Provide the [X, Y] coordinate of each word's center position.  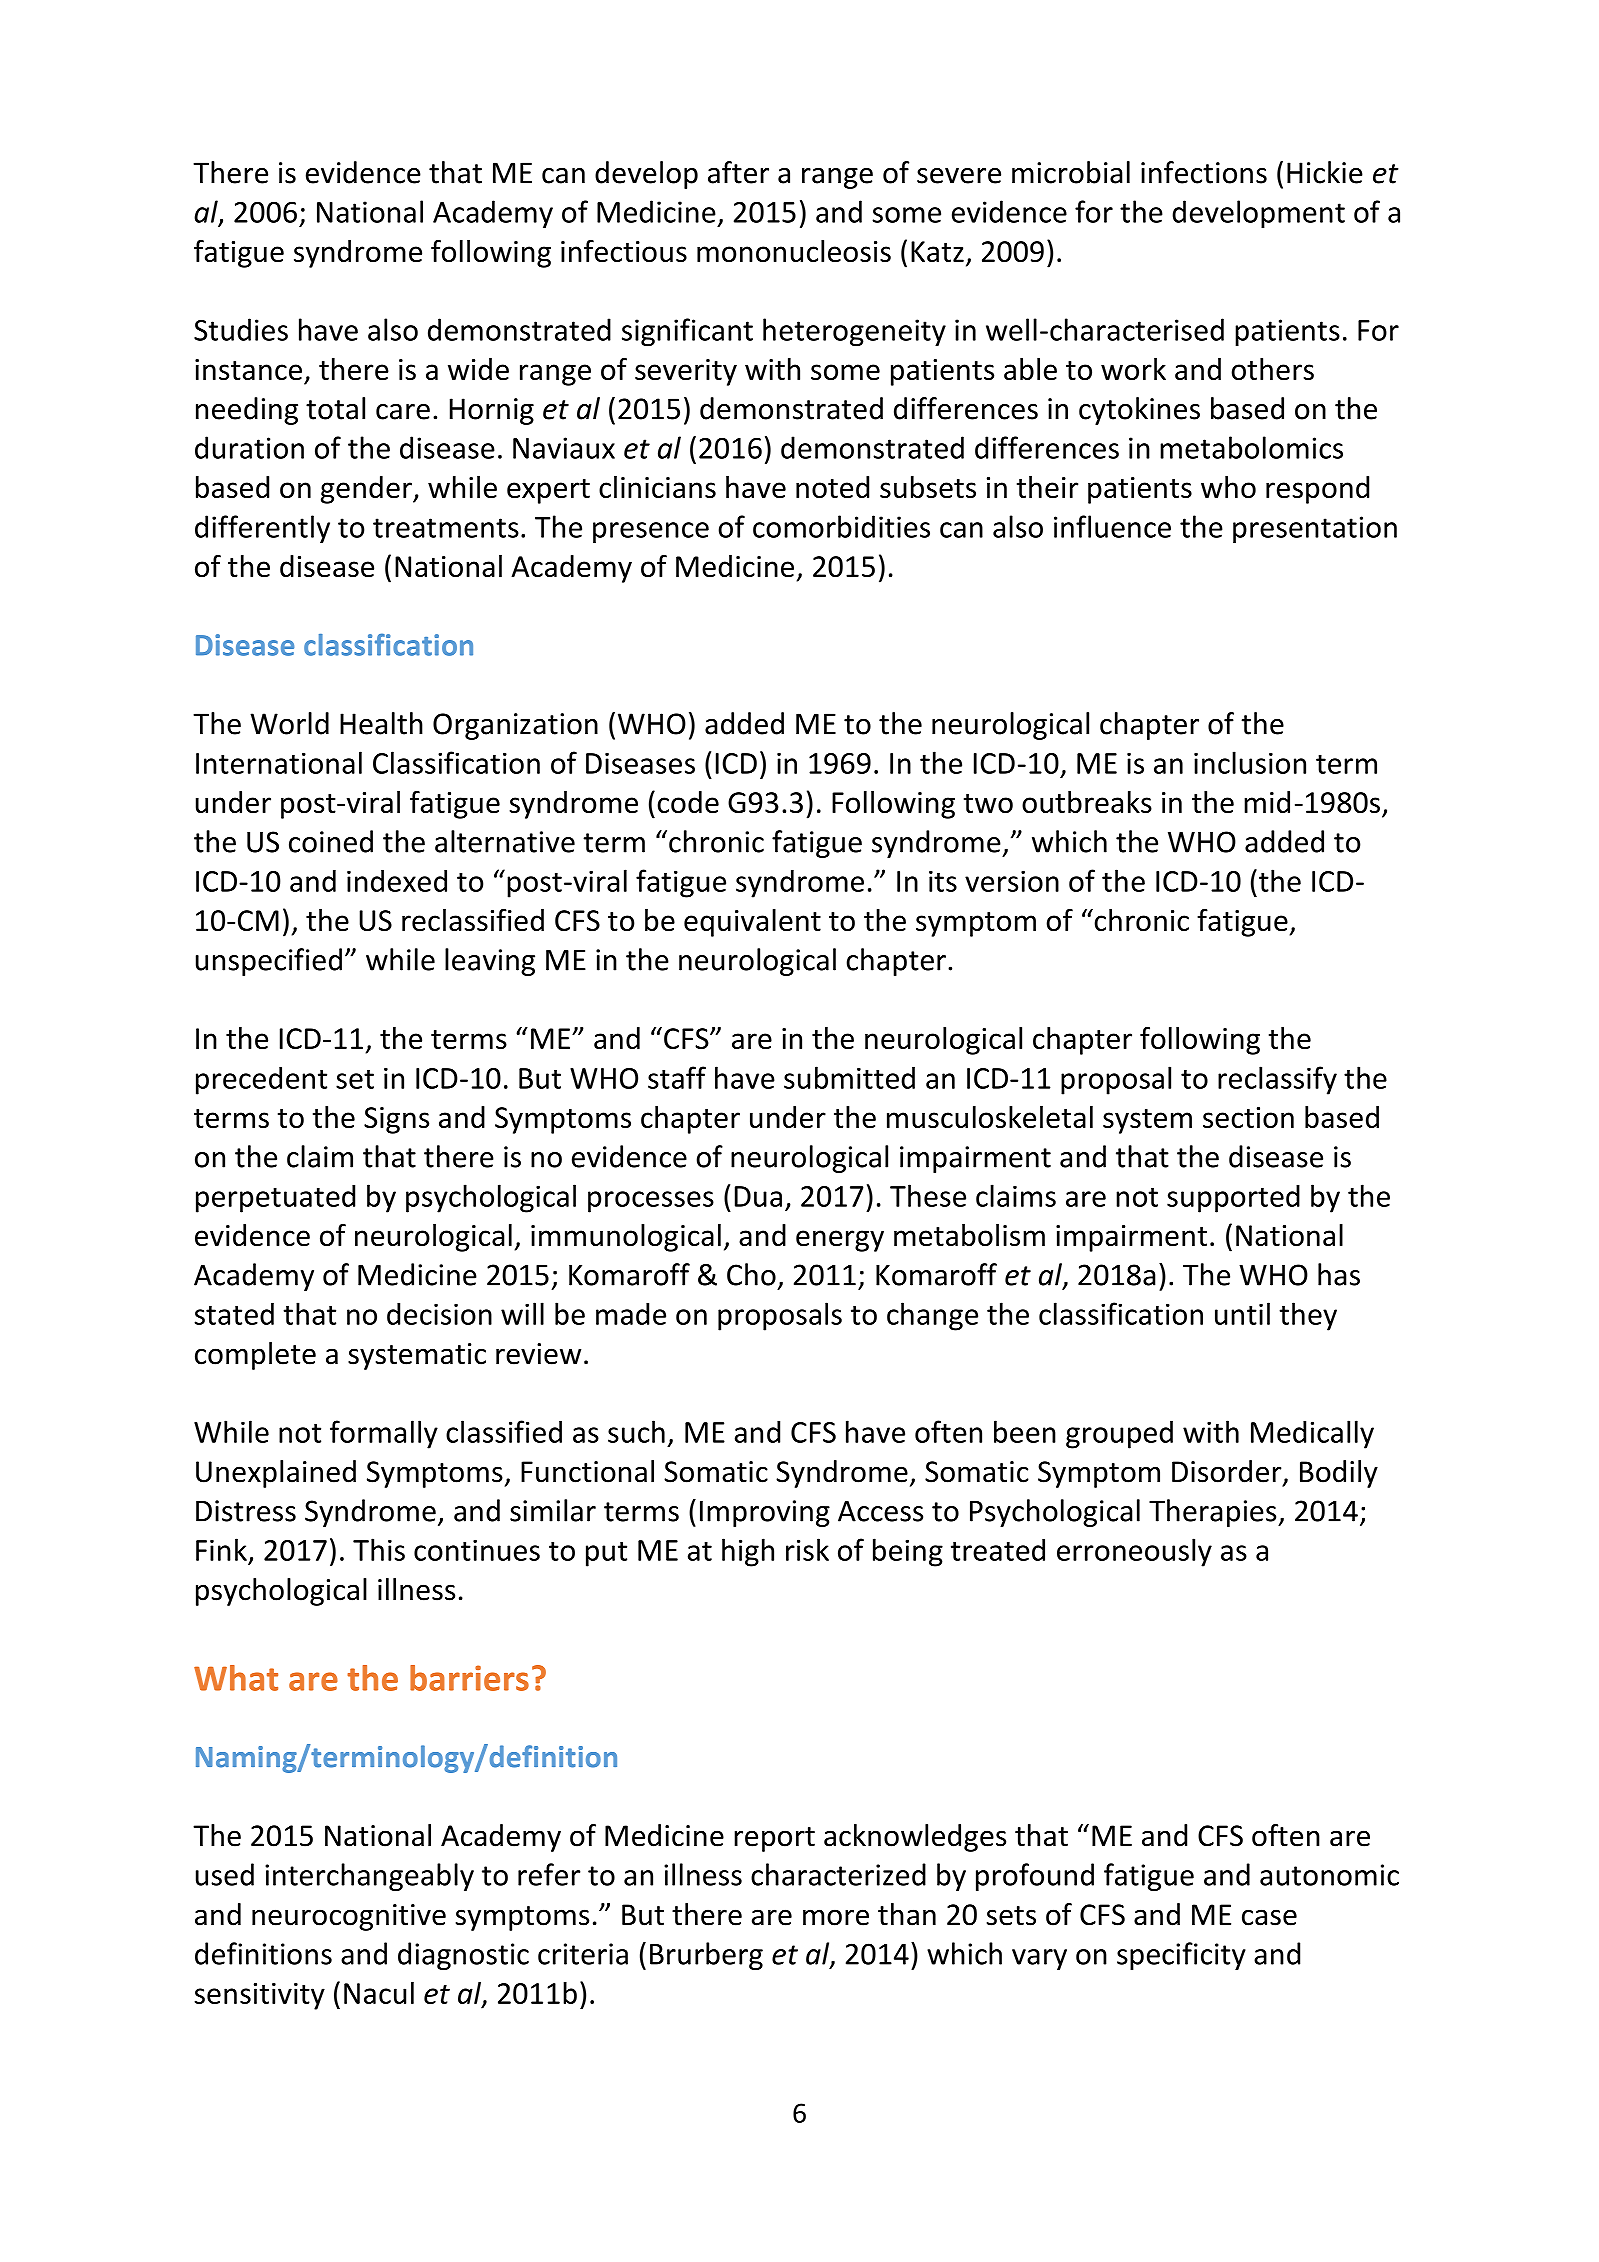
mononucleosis [794, 251]
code [688, 802]
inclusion [1250, 762]
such [636, 1431]
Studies [241, 329]
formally [384, 1434]
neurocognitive [349, 1917]
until [1242, 1313]
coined [331, 841]
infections [1204, 172]
